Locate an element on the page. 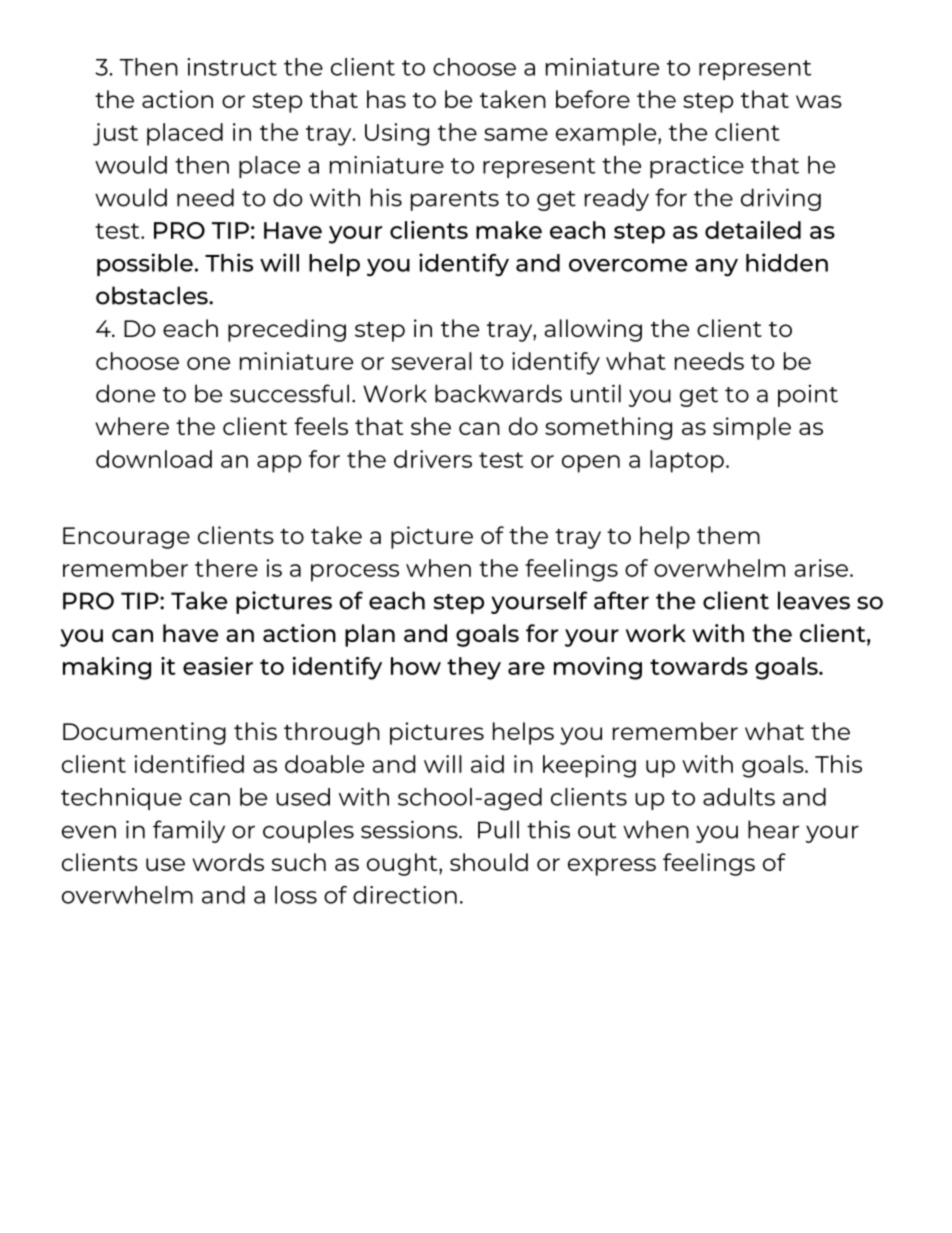  words is located at coordinates (228, 862).
